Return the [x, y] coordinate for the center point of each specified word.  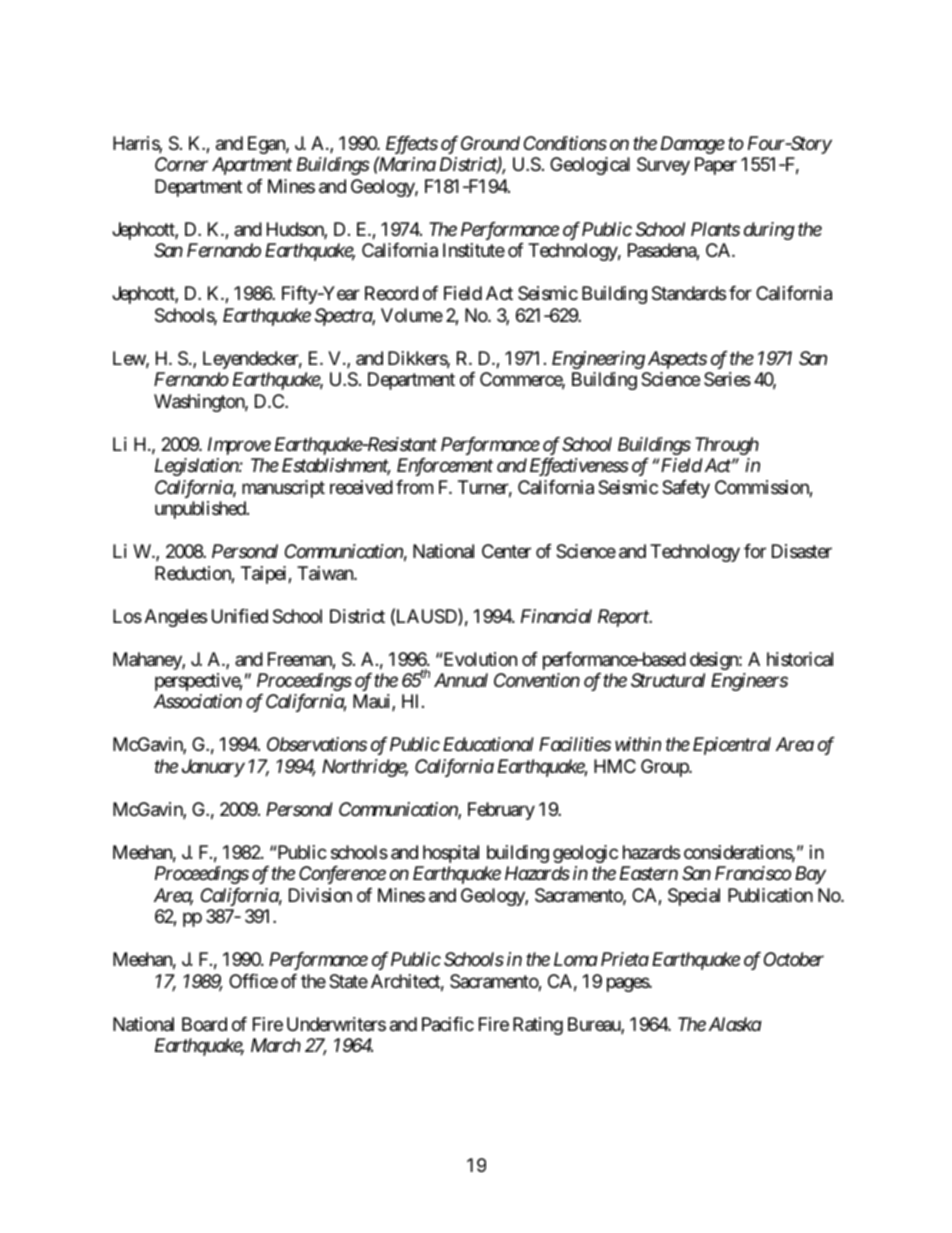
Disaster [802, 551]
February [501, 811]
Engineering [598, 360]
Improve [239, 446]
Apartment [252, 166]
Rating [538, 1026]
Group [665, 768]
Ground [490, 143]
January [213, 768]
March [276, 1045]
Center [506, 551]
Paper [716, 166]
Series [727, 379]
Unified [240, 616]
